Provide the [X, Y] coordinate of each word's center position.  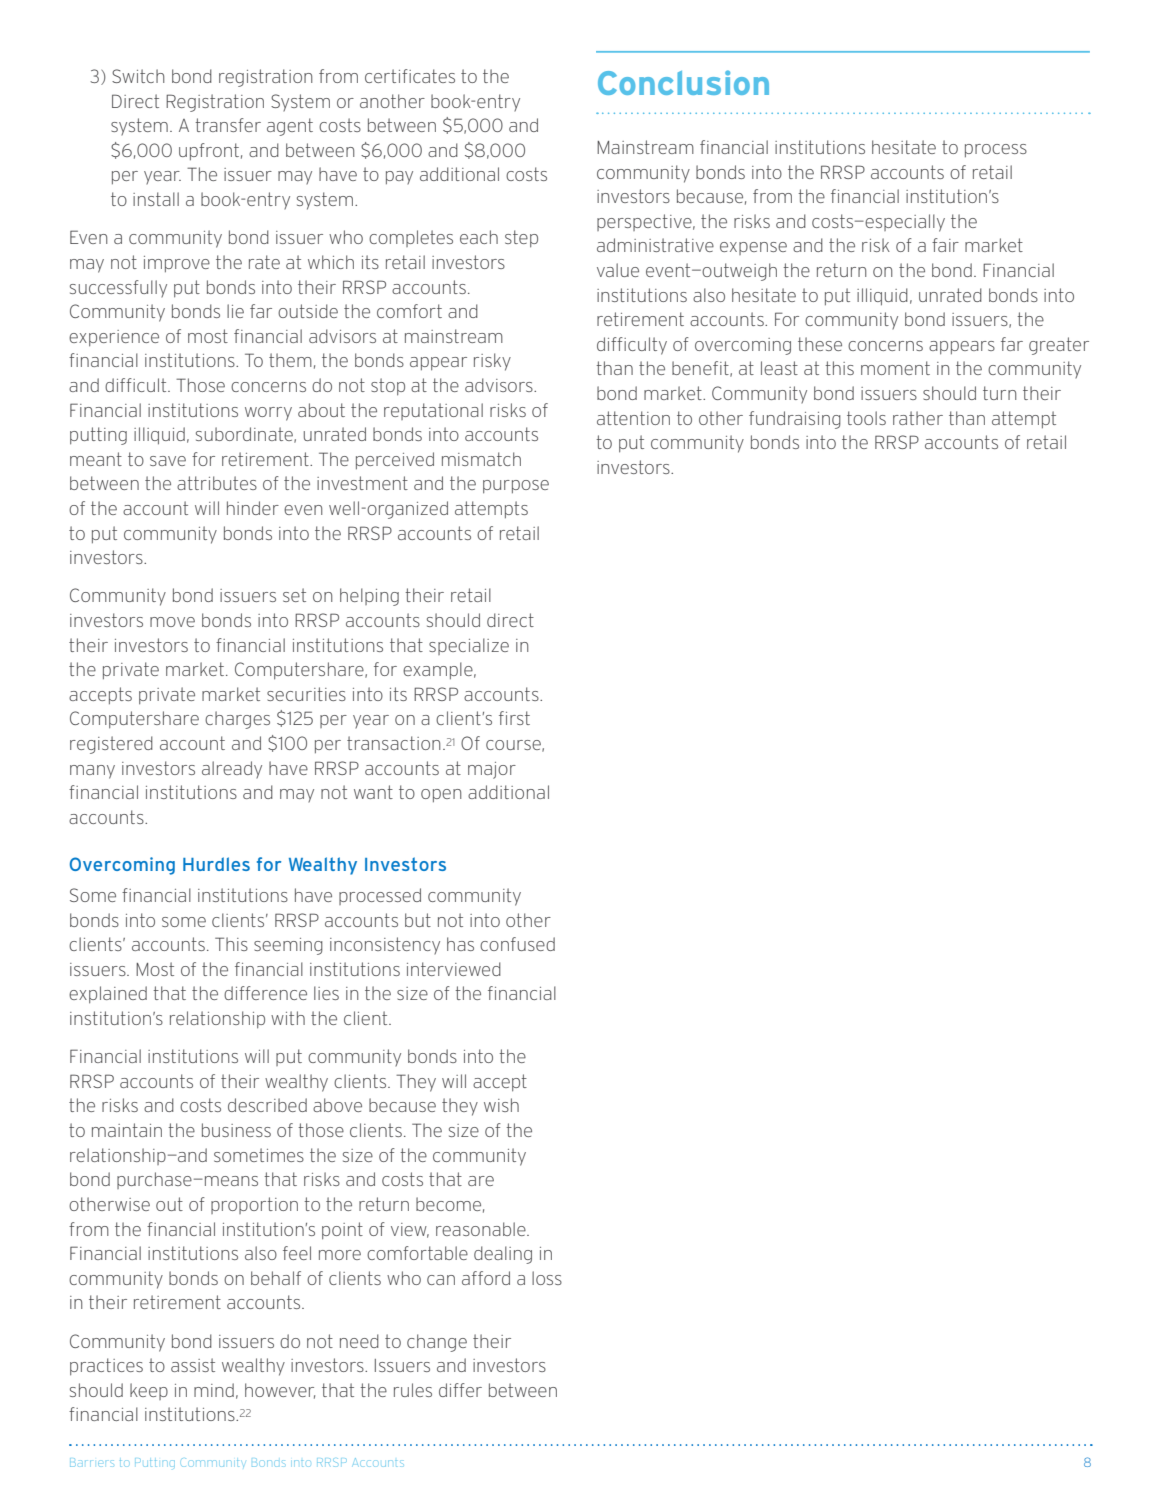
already [232, 770]
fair [945, 245]
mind [214, 1390]
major [492, 770]
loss [547, 1278]
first [514, 718]
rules [413, 1390]
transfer [228, 125]
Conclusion [683, 82]
